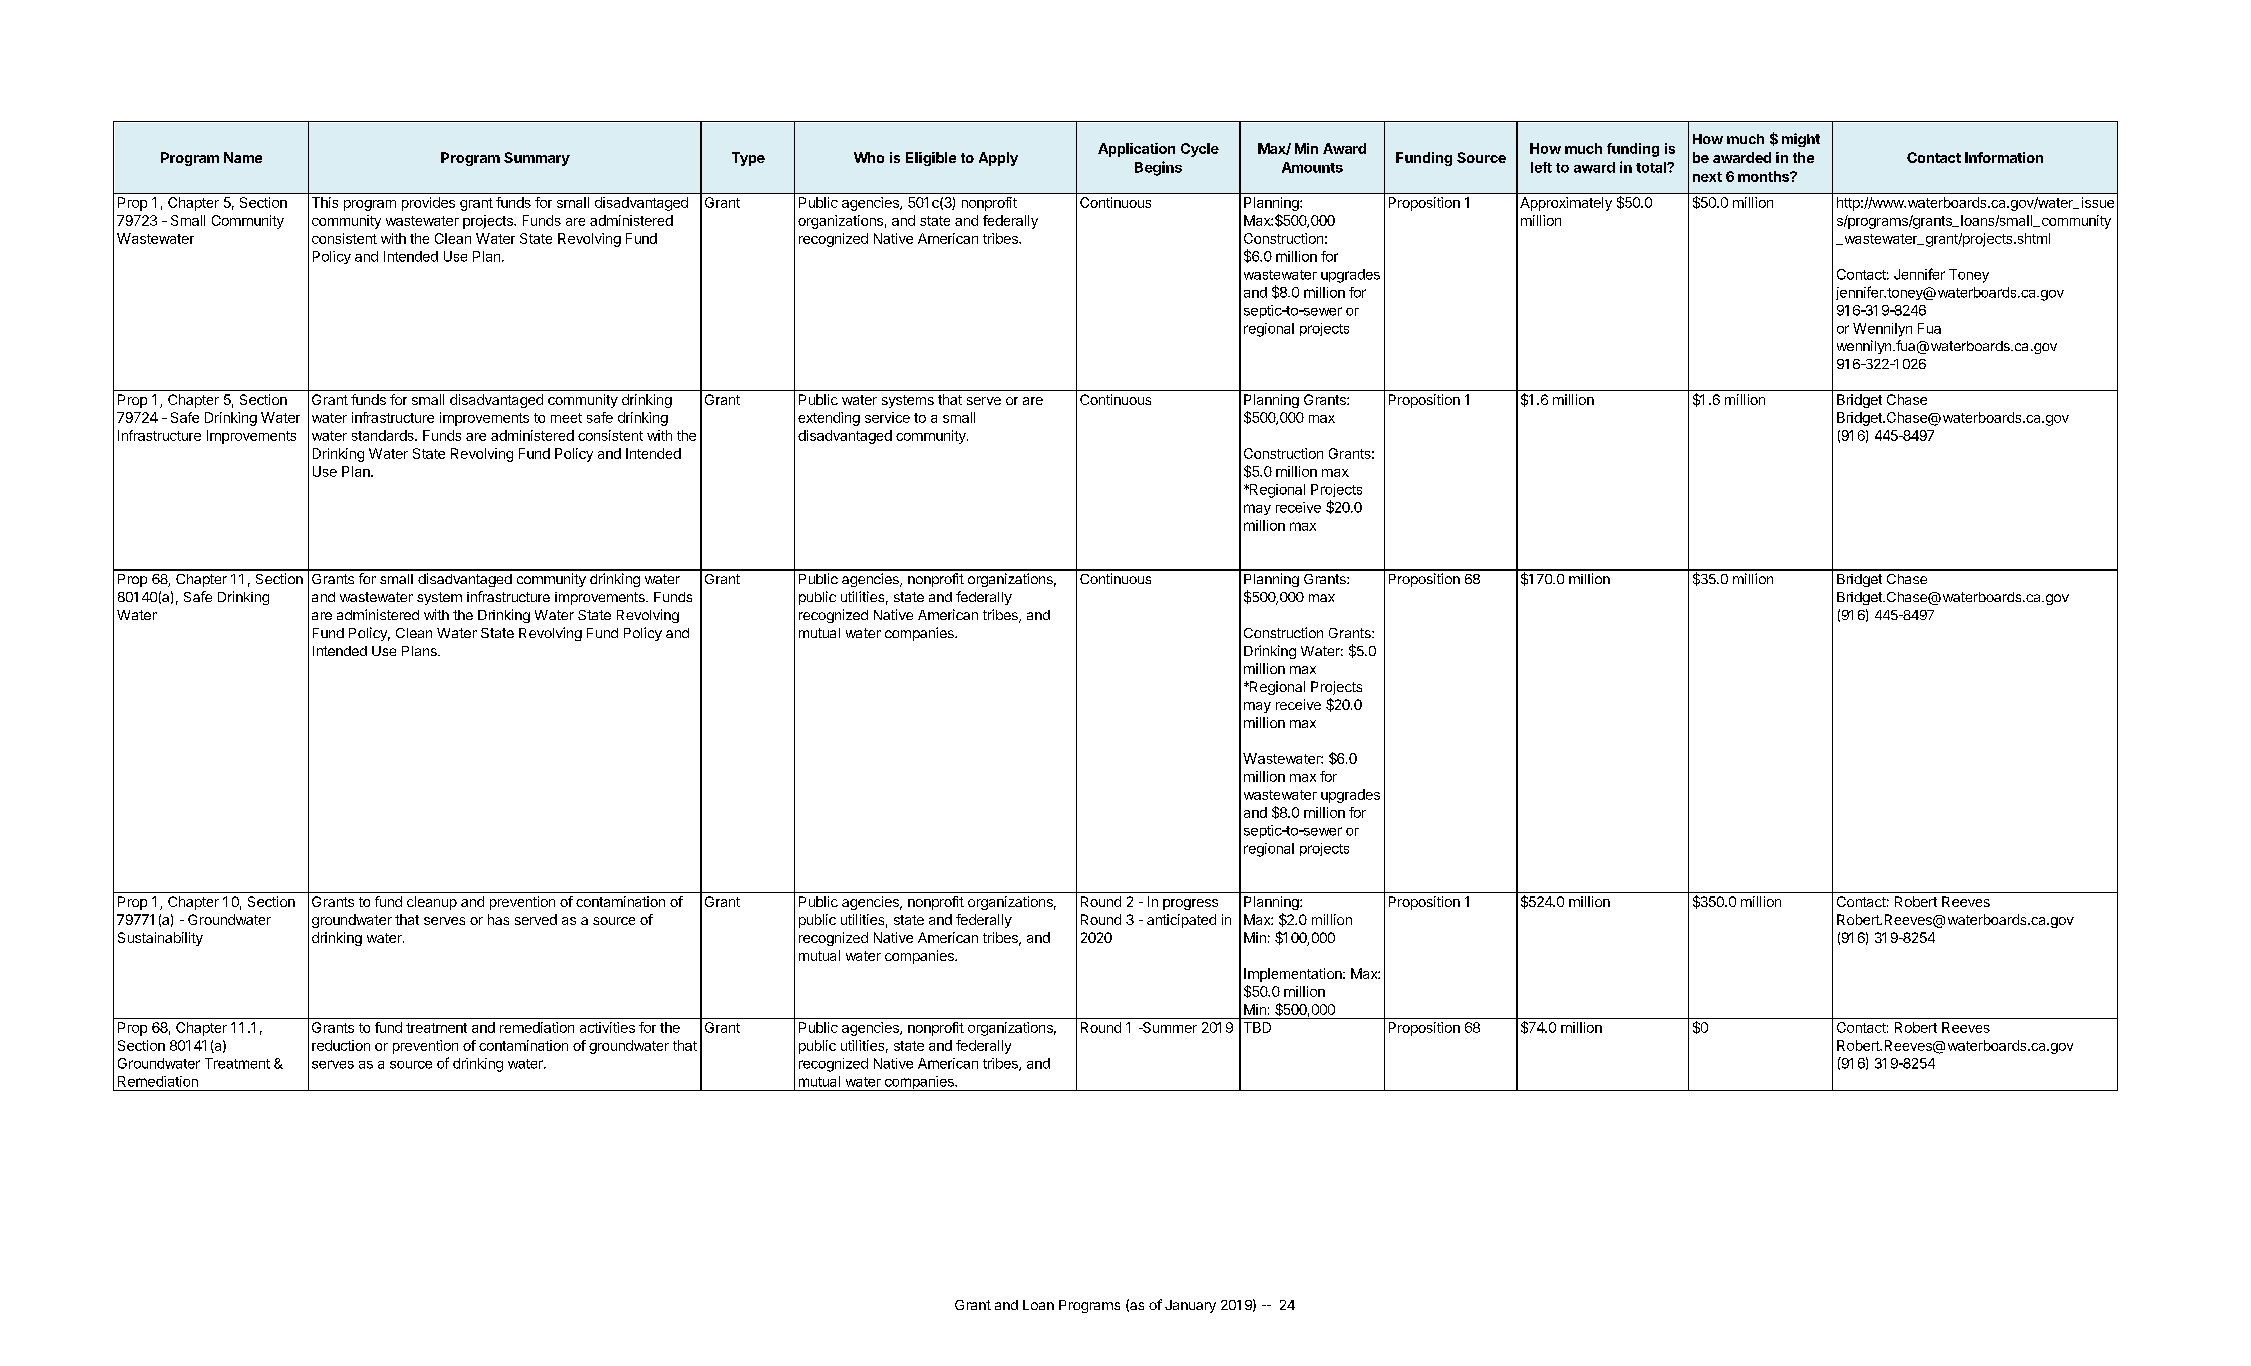 The height and width of the page is (1366, 2251). I want to click on progress, so click(1190, 904).
